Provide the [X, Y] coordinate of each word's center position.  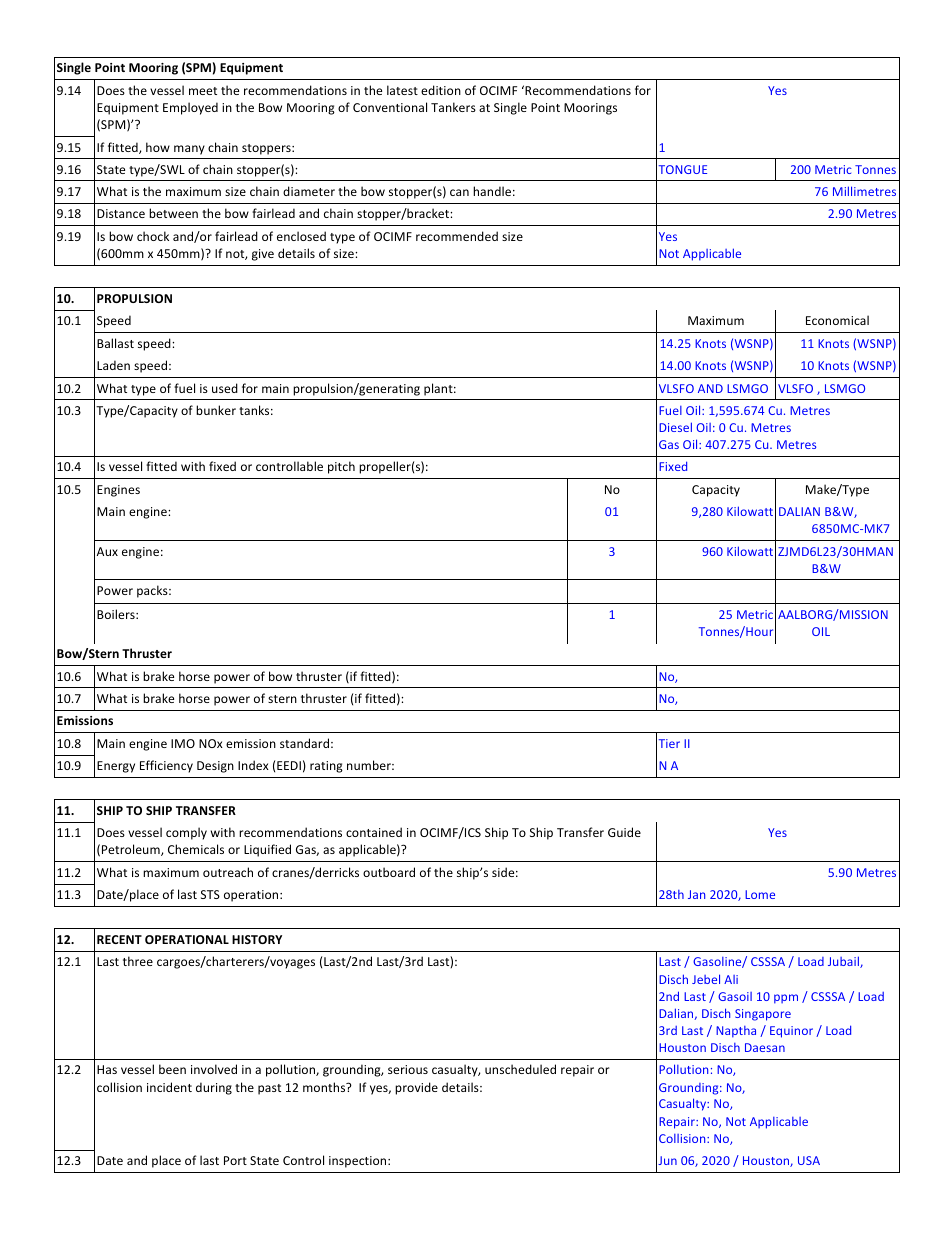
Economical [837, 320]
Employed [190, 108]
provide [416, 1088]
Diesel [675, 427]
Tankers [453, 107]
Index [253, 765]
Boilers [117, 614]
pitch [341, 467]
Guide [624, 832]
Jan [696, 894]
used [225, 388]
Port [235, 1160]
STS [210, 894]
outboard [389, 872]
